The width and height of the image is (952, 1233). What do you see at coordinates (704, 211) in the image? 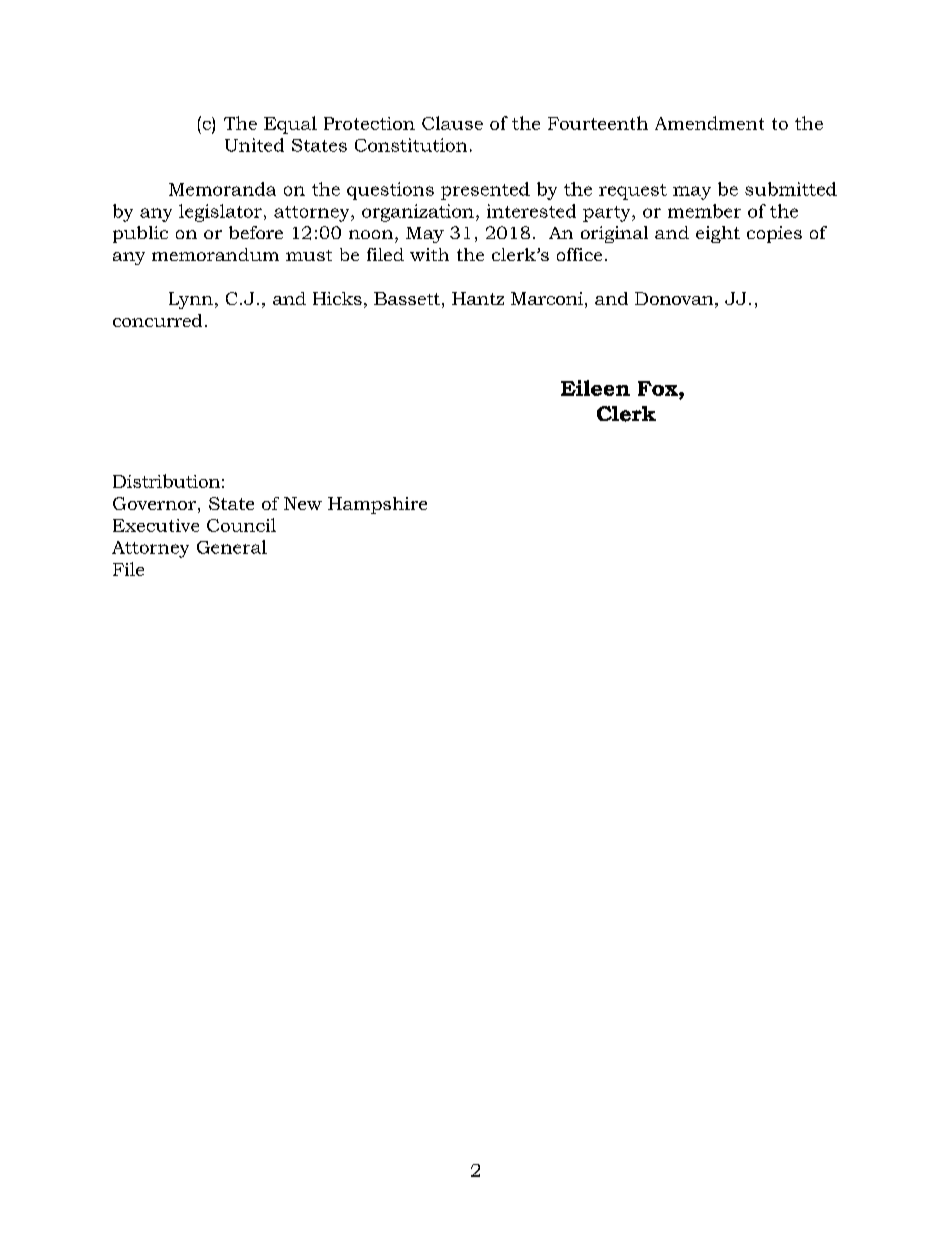
I see `member` at bounding box center [704, 211].
